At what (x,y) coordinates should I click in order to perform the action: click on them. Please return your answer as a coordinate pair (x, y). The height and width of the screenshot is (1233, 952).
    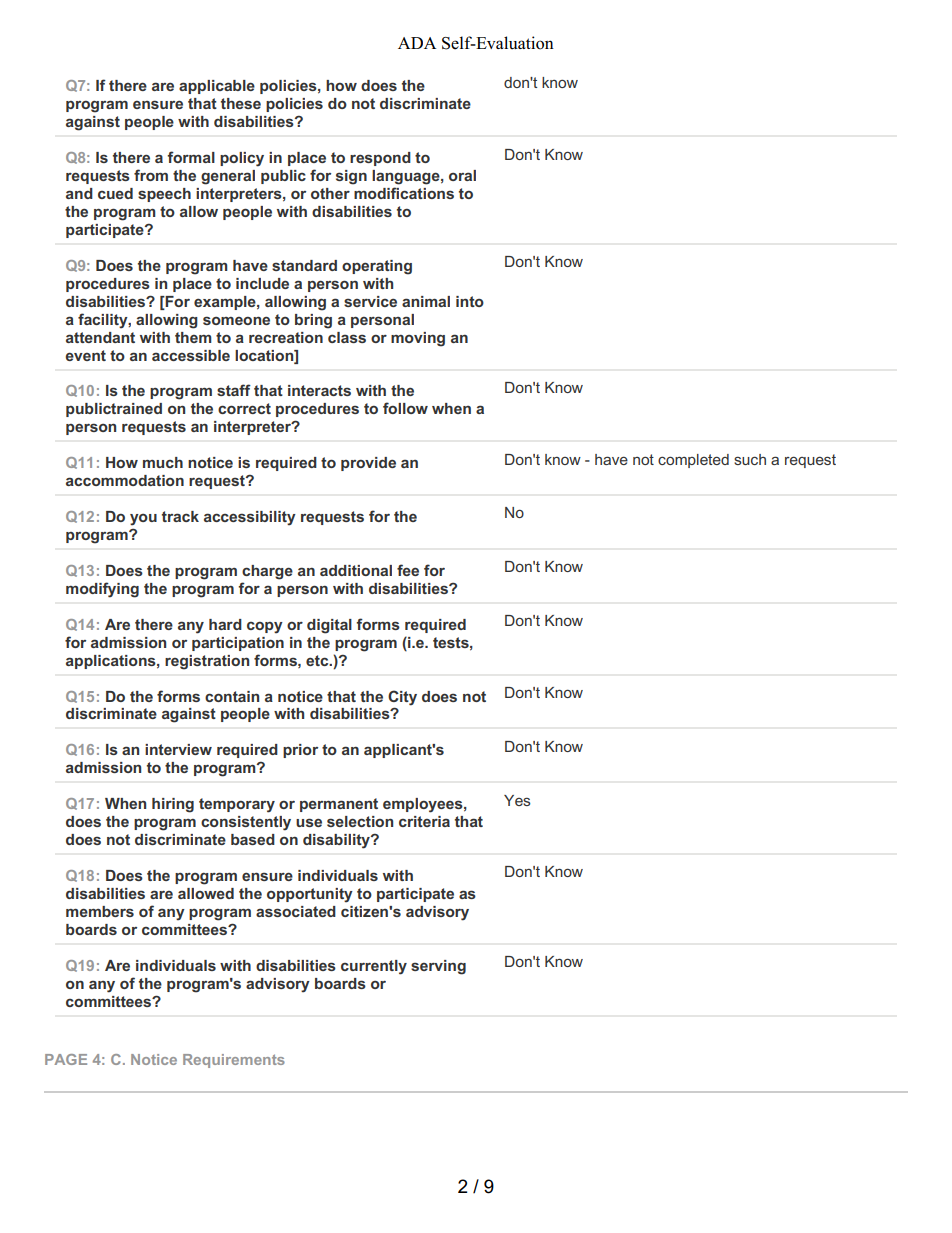
    Looking at the image, I should click on (193, 337).
